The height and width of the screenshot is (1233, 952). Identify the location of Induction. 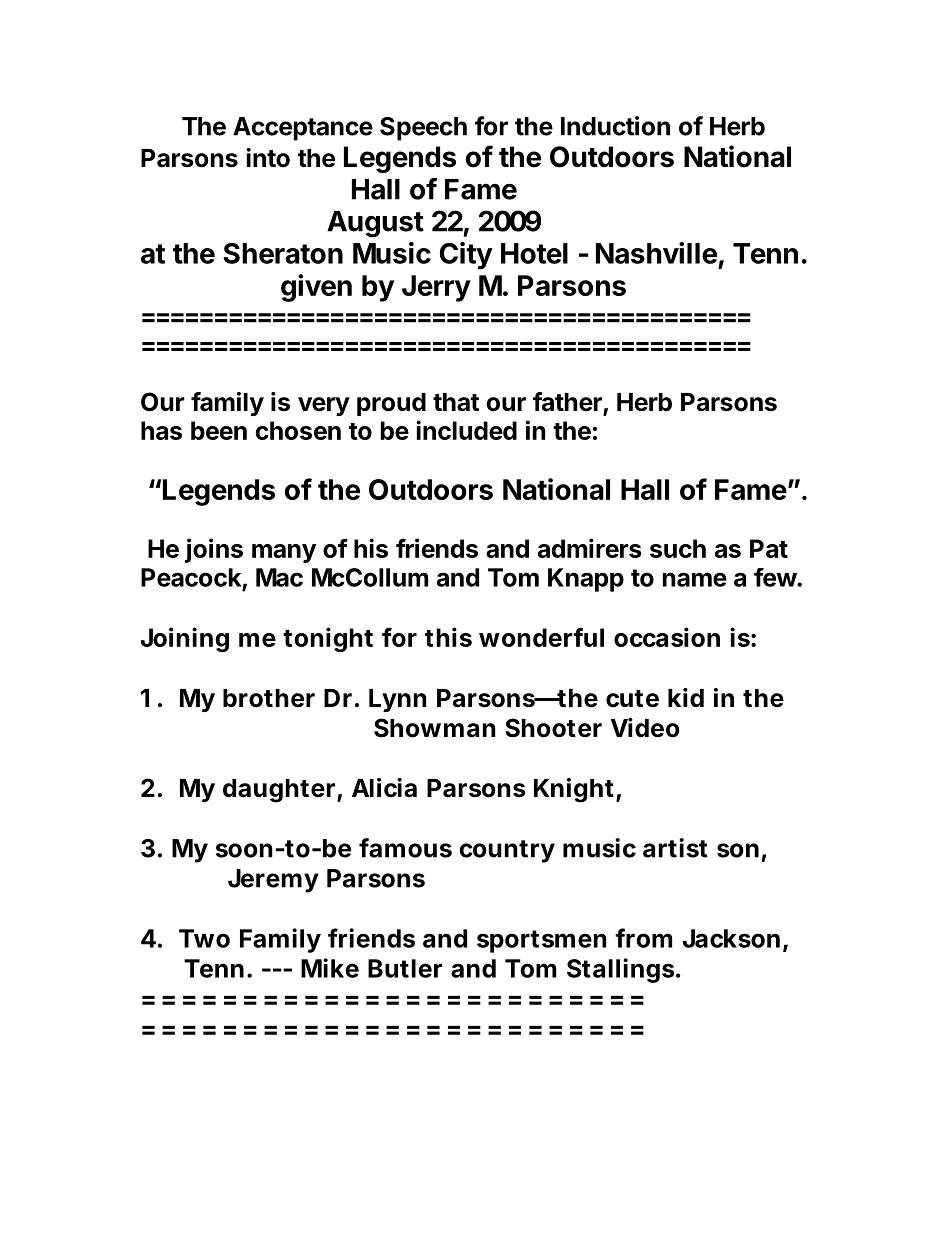
(615, 126).
